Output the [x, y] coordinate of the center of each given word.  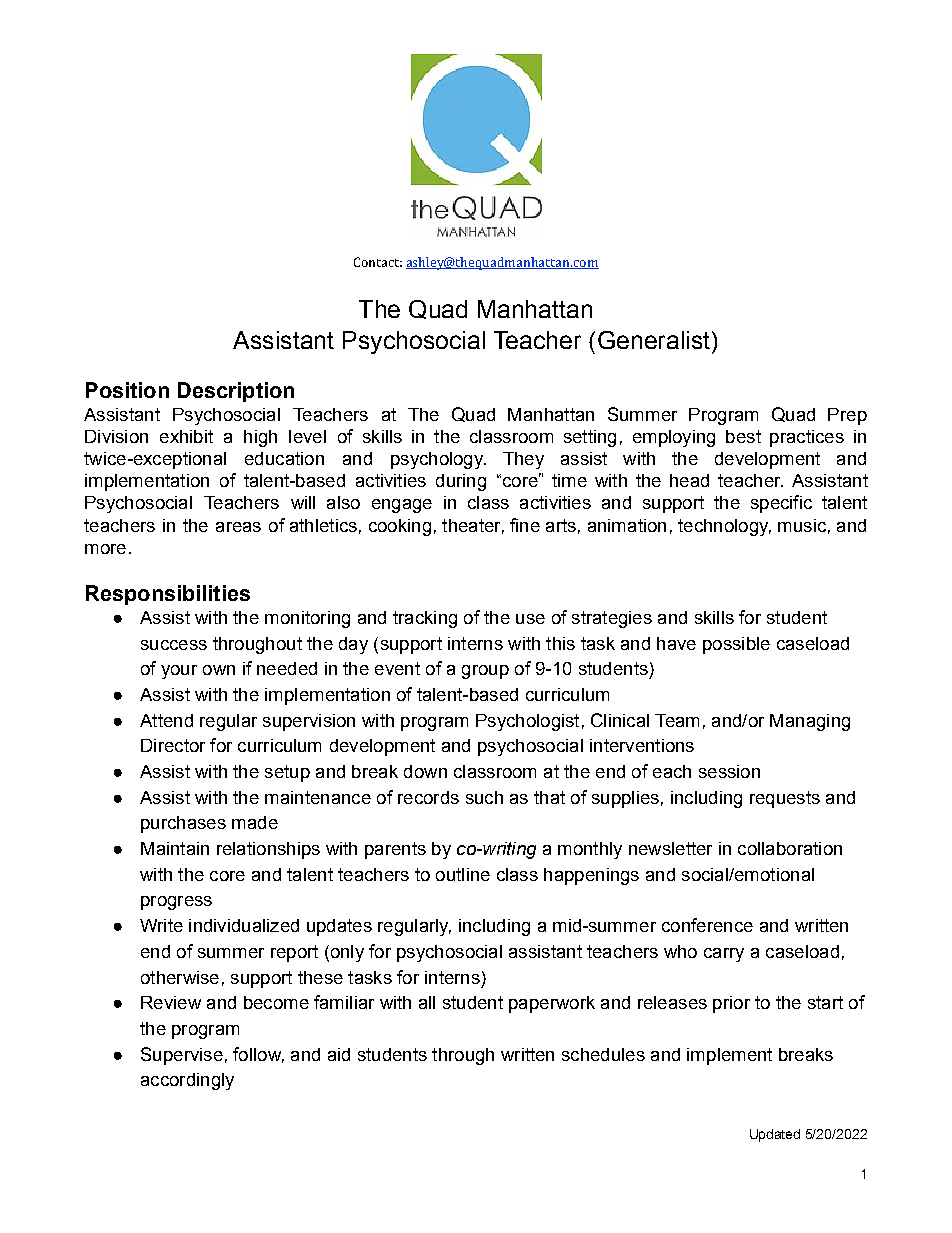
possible [736, 645]
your [179, 672]
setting [590, 438]
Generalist [654, 340]
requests [785, 799]
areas [238, 527]
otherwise [180, 977]
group [485, 672]
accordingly [187, 1081]
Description [236, 392]
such [484, 797]
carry [724, 955]
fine [525, 525]
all [427, 1002]
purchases [183, 824]
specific [781, 504]
